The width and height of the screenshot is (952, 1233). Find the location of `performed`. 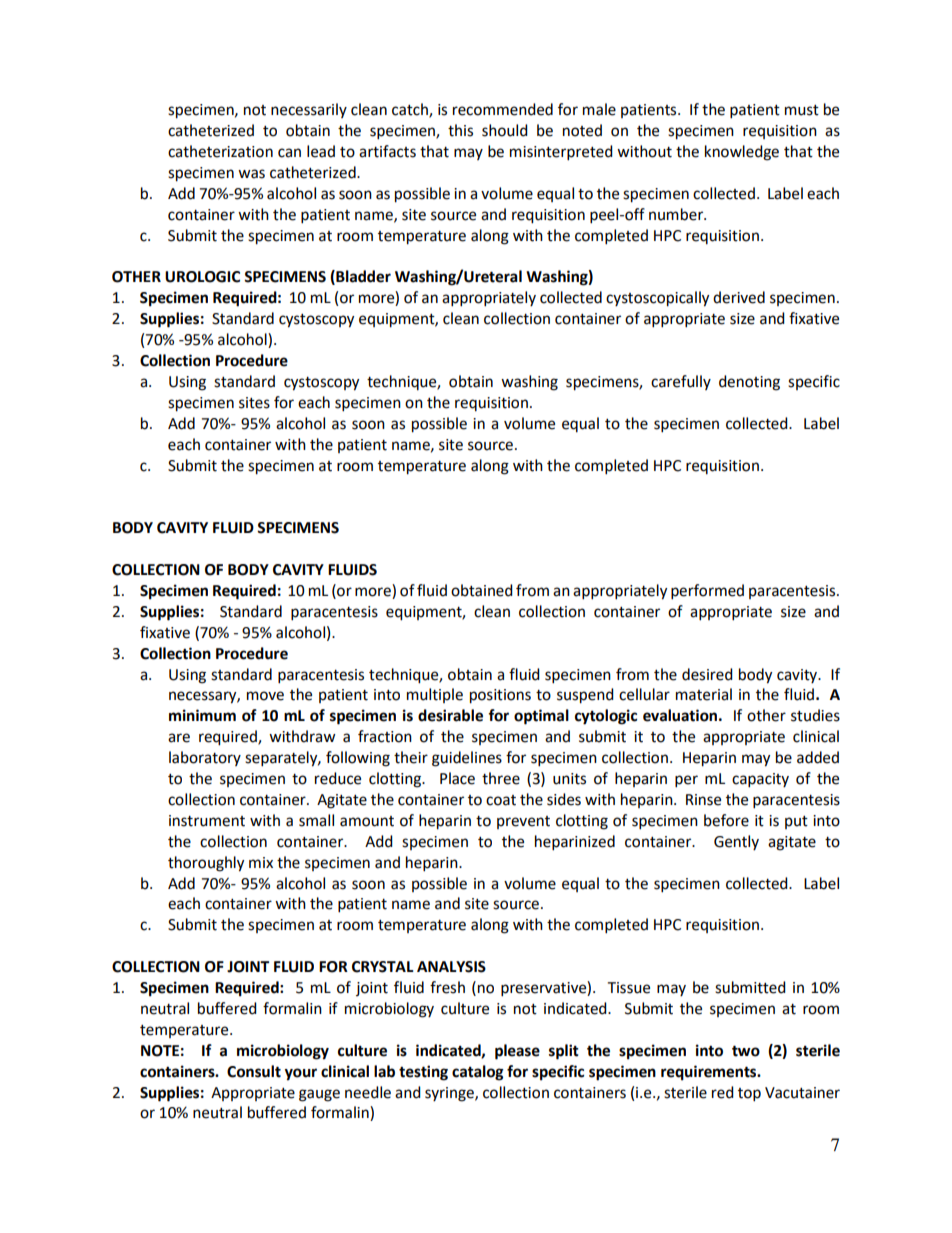

performed is located at coordinates (707, 592).
